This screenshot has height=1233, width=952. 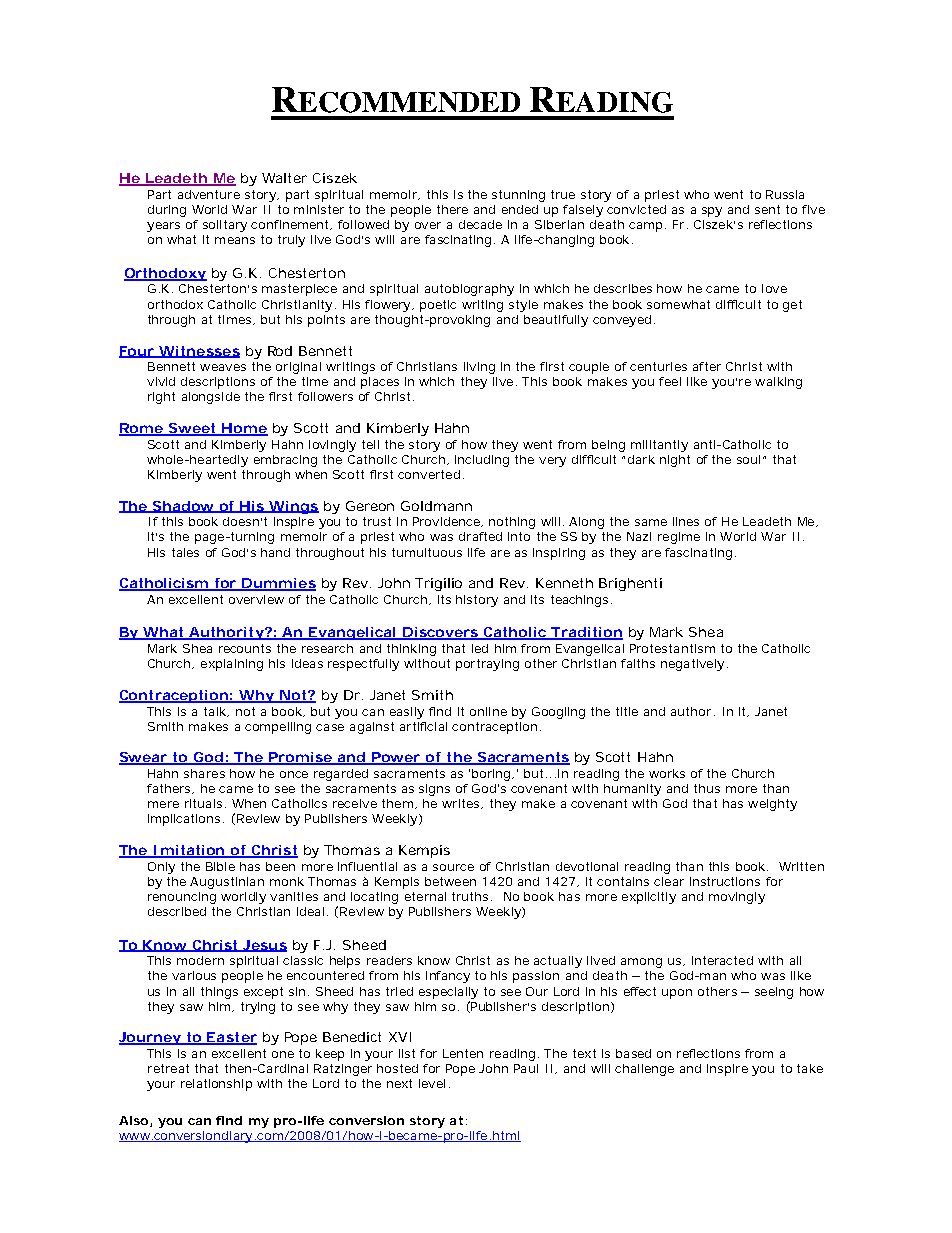 What do you see at coordinates (209, 194) in the screenshot?
I see `adventure` at bounding box center [209, 194].
